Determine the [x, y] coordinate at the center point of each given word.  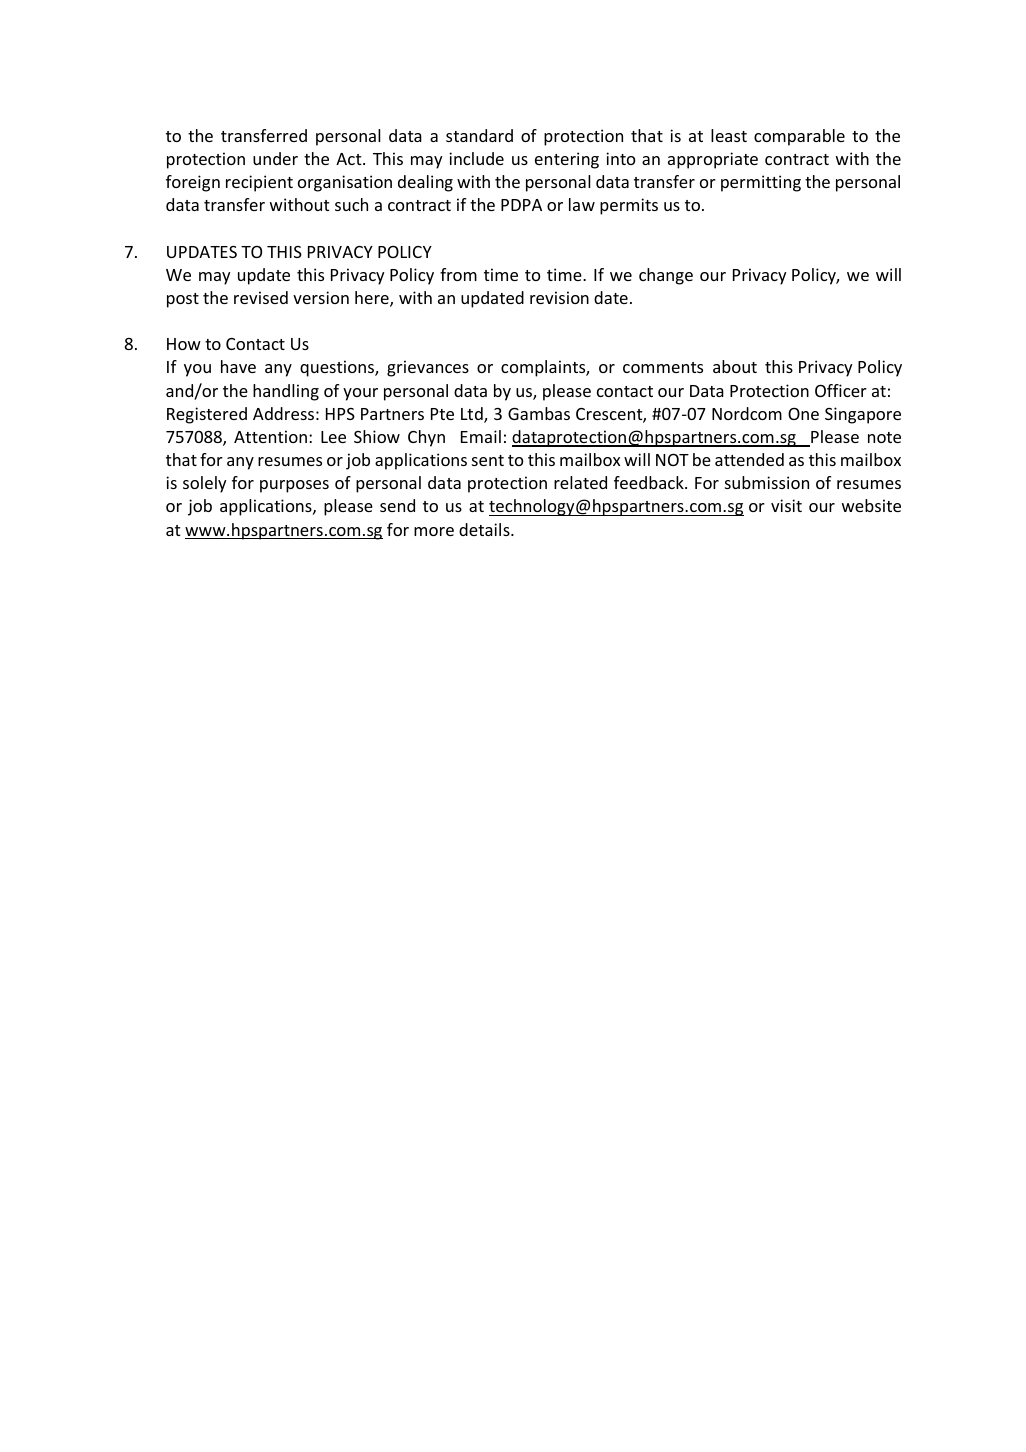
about [735, 366]
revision [559, 297]
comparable [799, 137]
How [184, 344]
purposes [294, 486]
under [275, 158]
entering [567, 160]
